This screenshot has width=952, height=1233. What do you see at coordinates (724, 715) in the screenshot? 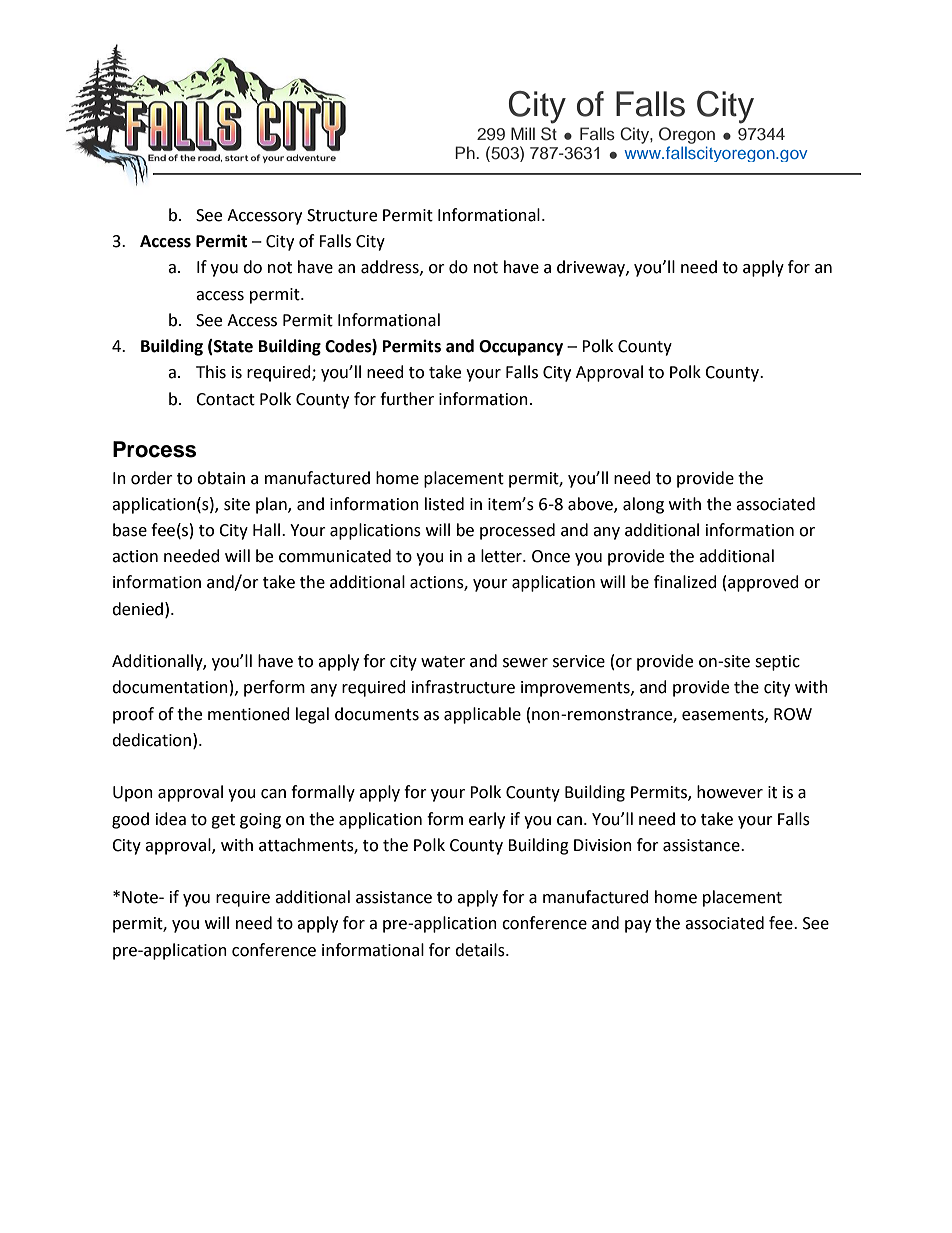
I see `easements` at bounding box center [724, 715].
